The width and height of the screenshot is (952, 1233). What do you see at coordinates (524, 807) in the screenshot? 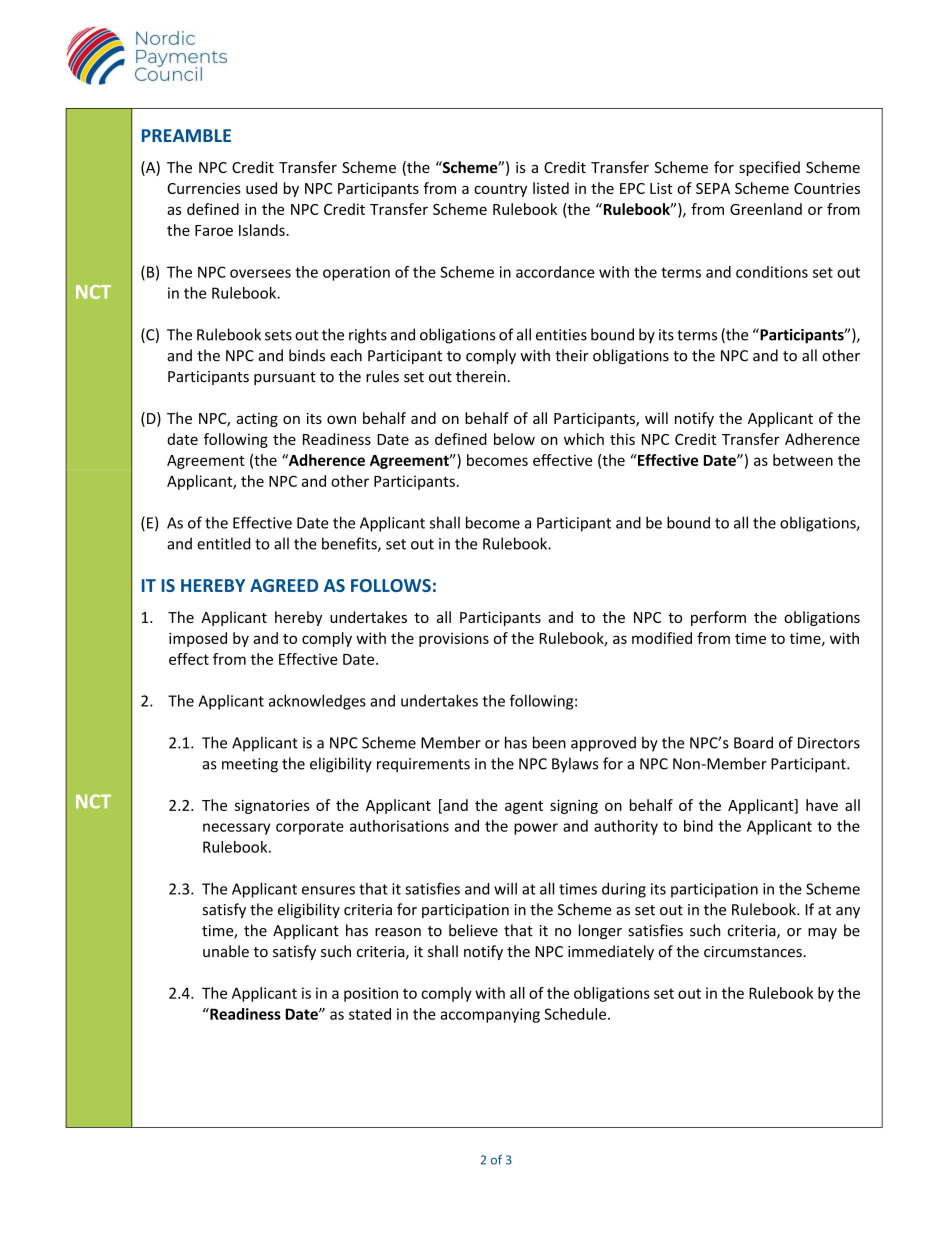
I see `agent` at bounding box center [524, 807].
